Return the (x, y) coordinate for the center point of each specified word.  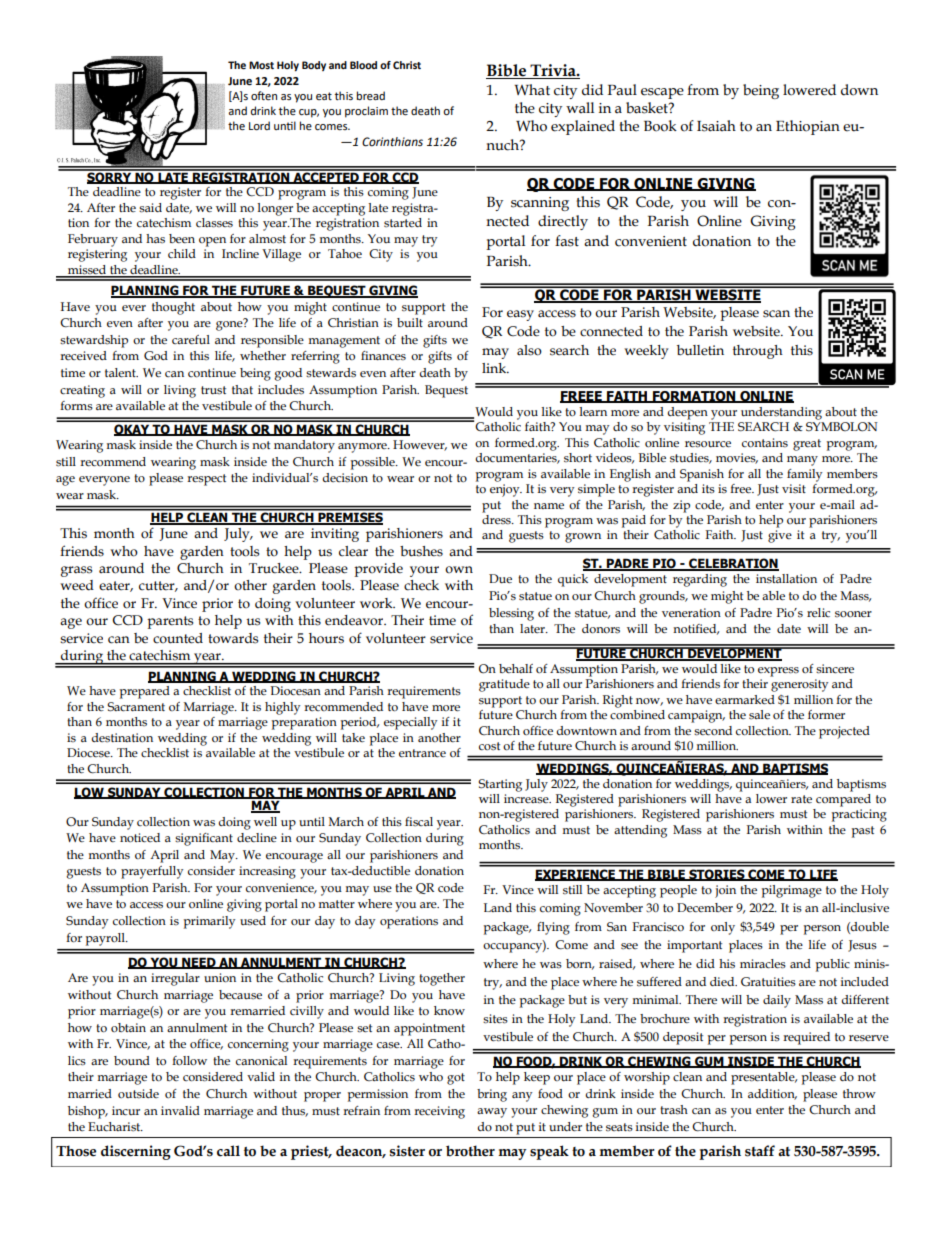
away (492, 1113)
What (532, 90)
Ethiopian (808, 127)
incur (126, 1111)
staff (760, 1151)
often (264, 96)
